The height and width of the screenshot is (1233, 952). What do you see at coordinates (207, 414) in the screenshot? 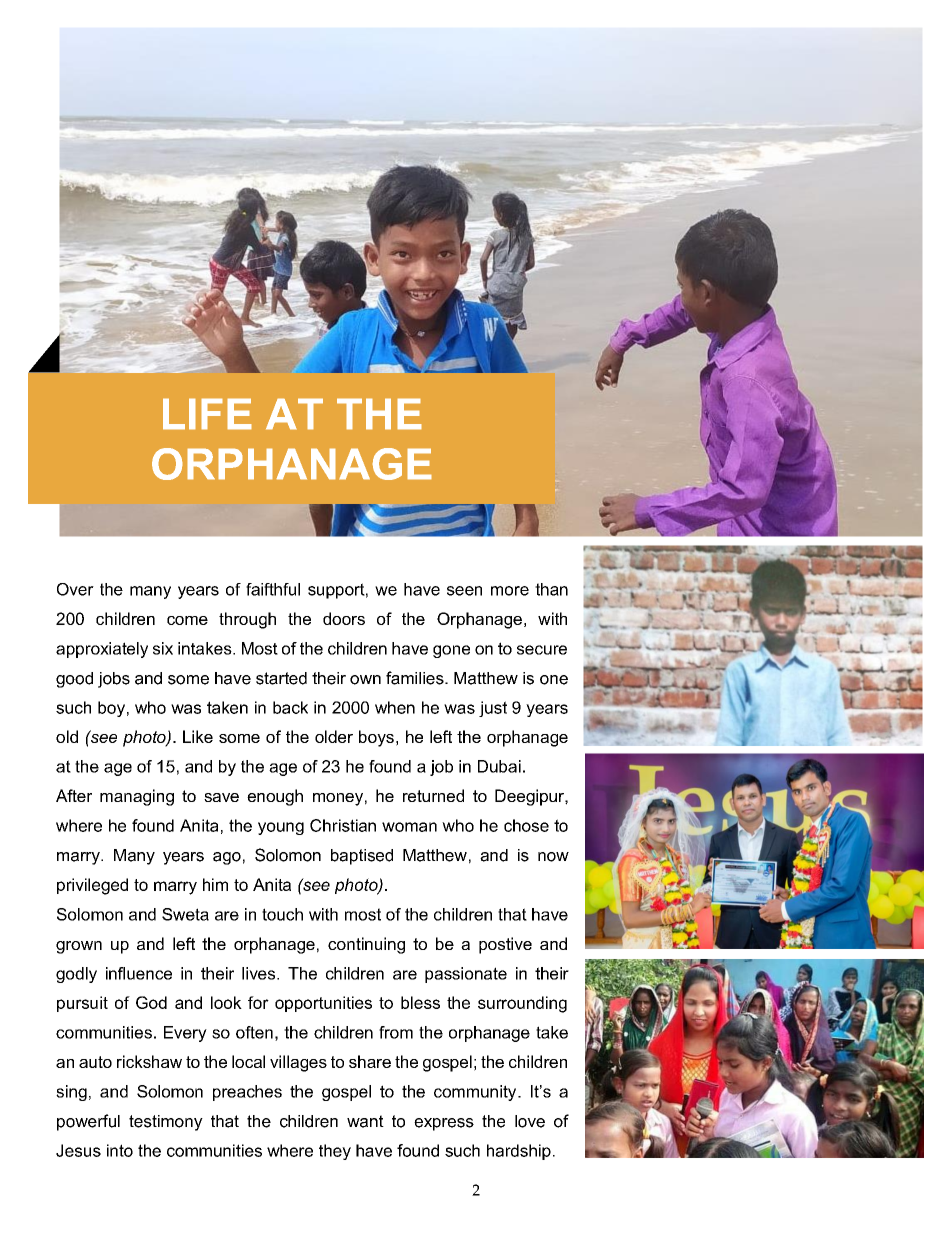
I see `LIFE` at bounding box center [207, 414].
